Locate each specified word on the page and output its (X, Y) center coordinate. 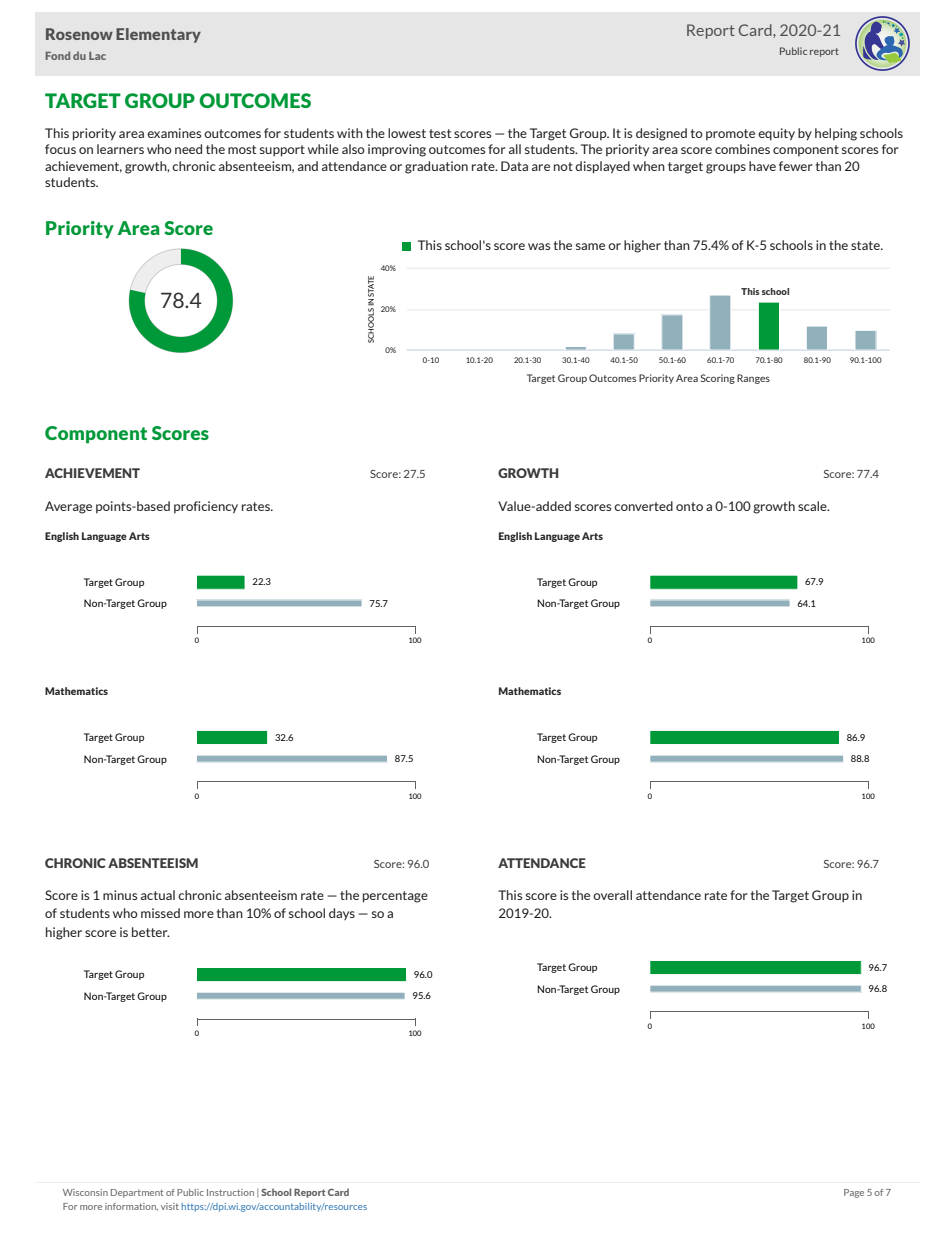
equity (776, 134)
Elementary (158, 35)
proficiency (206, 507)
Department (137, 1193)
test (440, 133)
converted (643, 506)
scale (813, 506)
